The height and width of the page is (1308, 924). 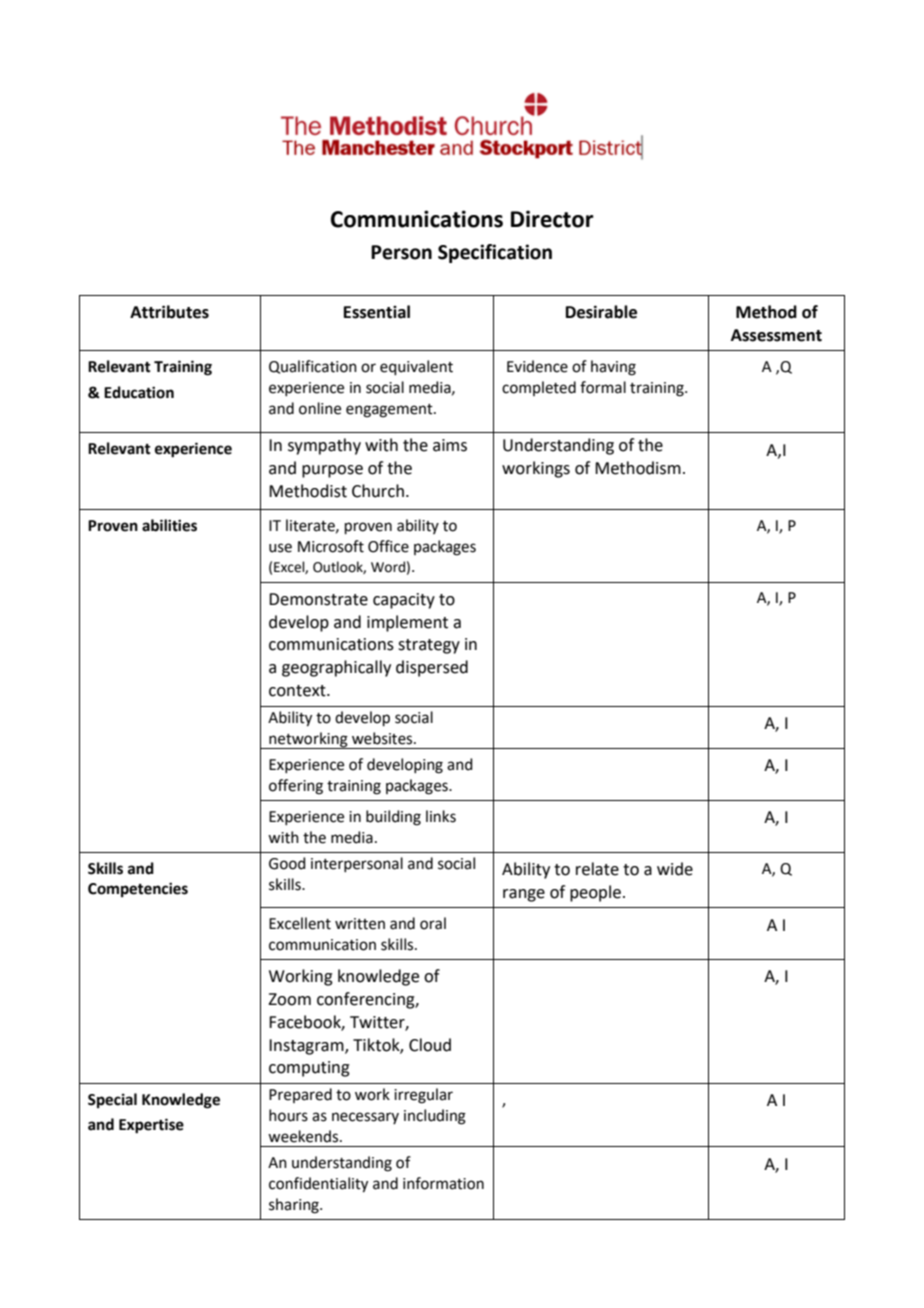 What do you see at coordinates (298, 691) in the page?
I see `context` at bounding box center [298, 691].
